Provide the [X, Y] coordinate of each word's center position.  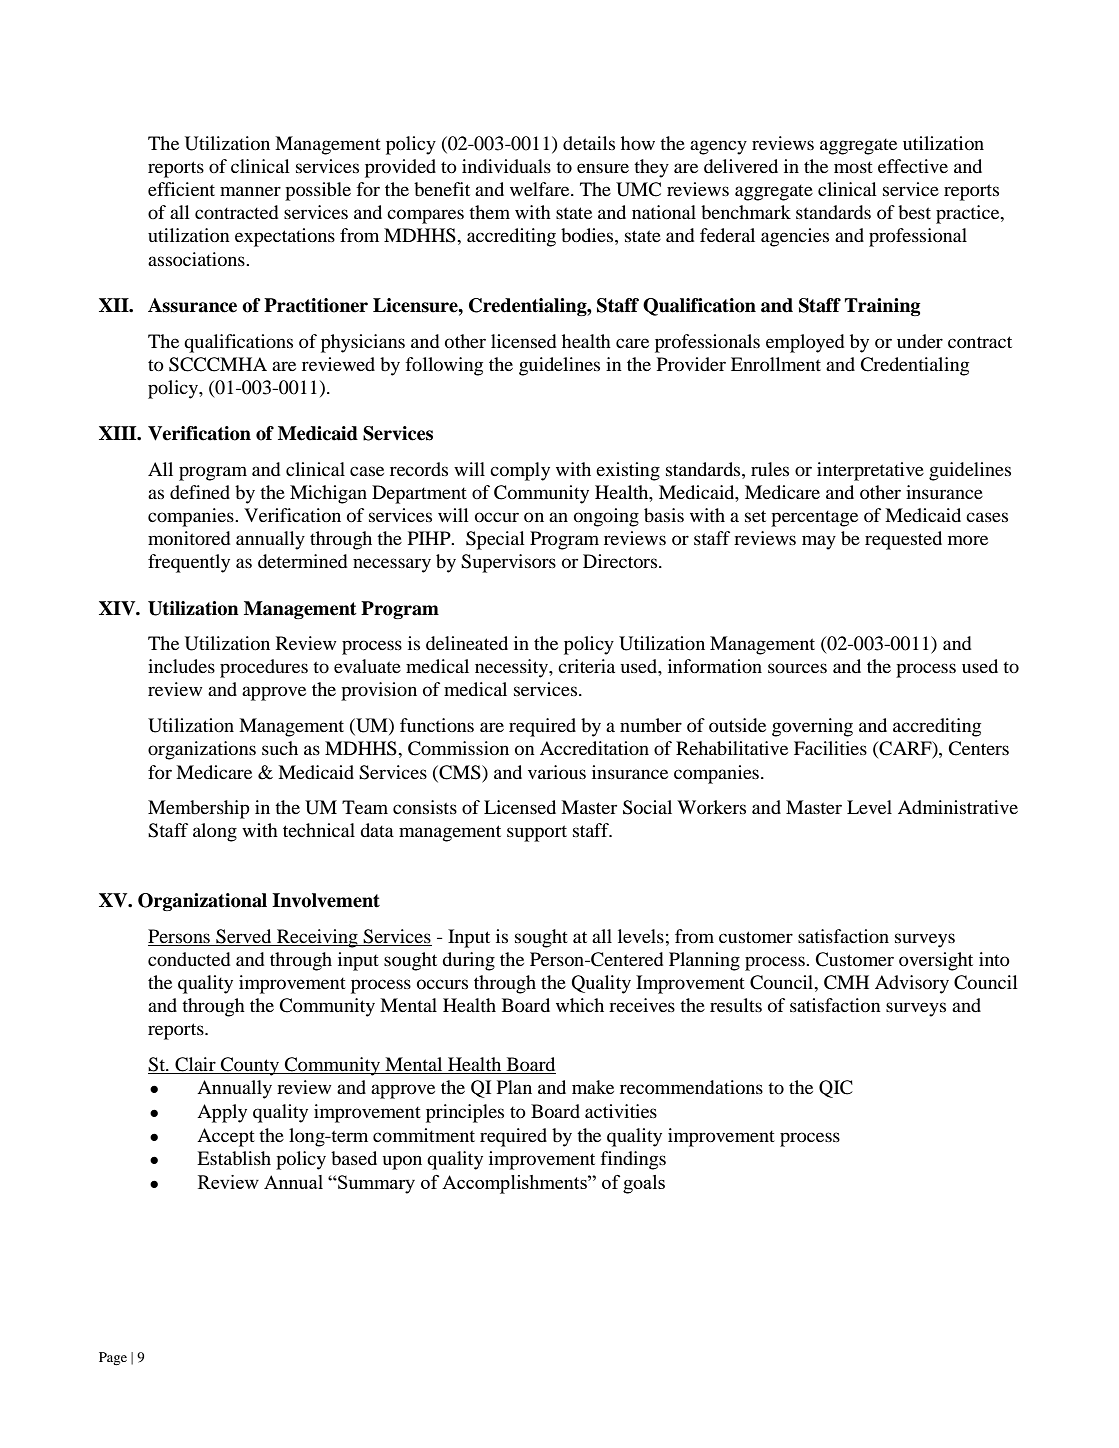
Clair [195, 1065]
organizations [202, 750]
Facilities [830, 748]
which [580, 1005]
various [557, 772]
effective [913, 166]
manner [250, 191]
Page [113, 1358]
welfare [541, 189]
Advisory [912, 984]
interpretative [870, 471]
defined [200, 492]
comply [520, 471]
